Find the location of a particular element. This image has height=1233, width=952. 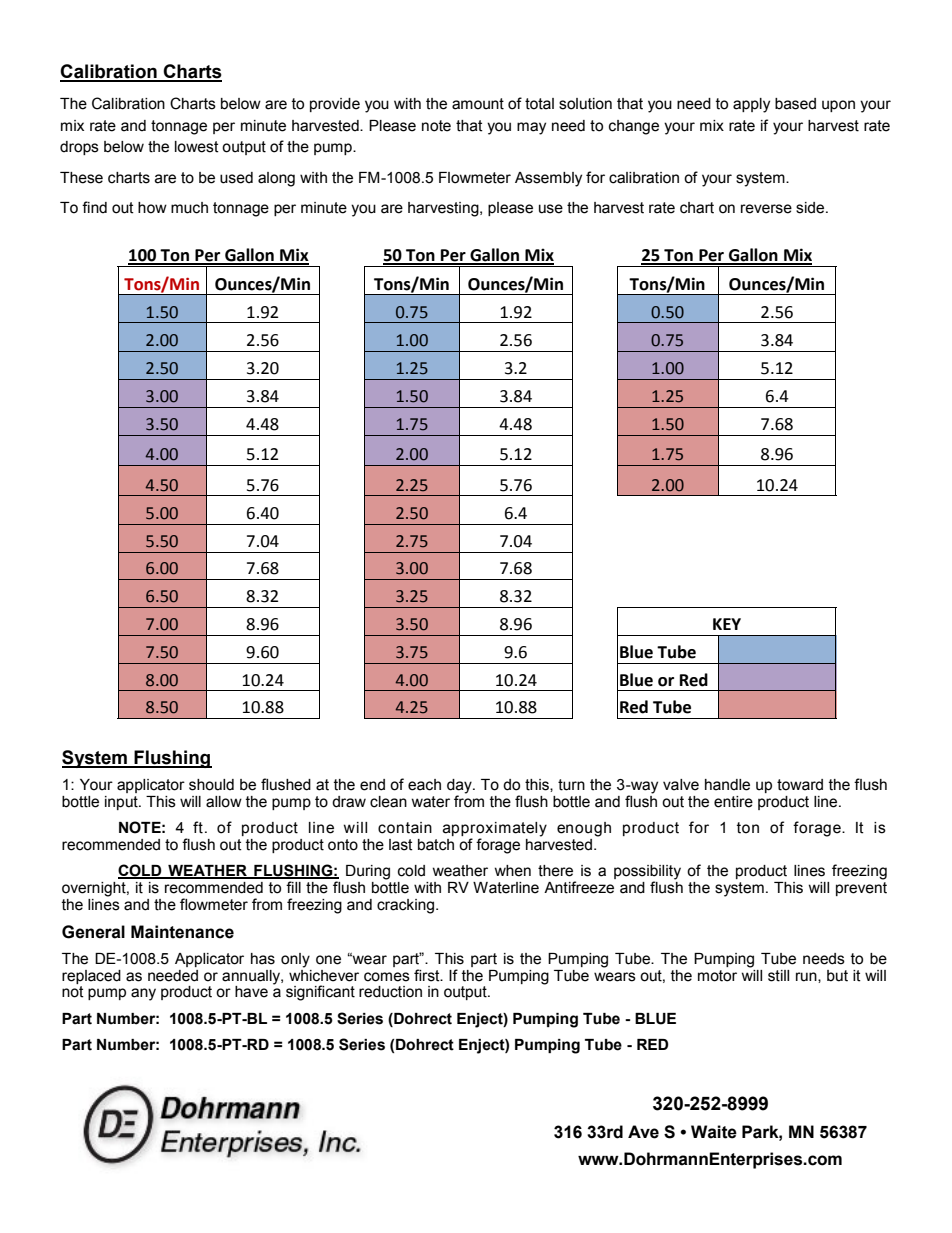

input is located at coordinates (122, 803).
